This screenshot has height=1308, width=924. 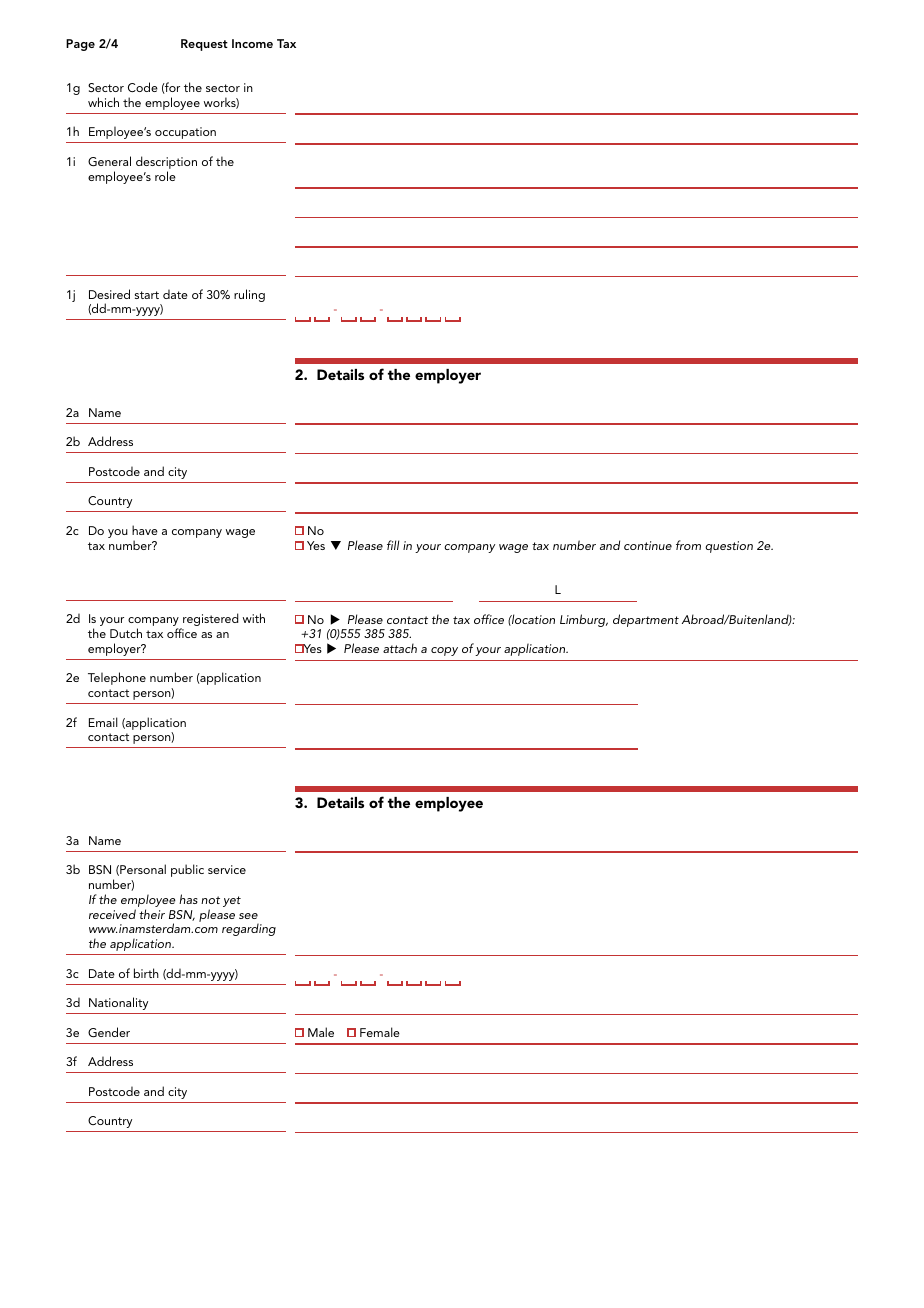 What do you see at coordinates (187, 870) in the screenshot?
I see `public` at bounding box center [187, 870].
